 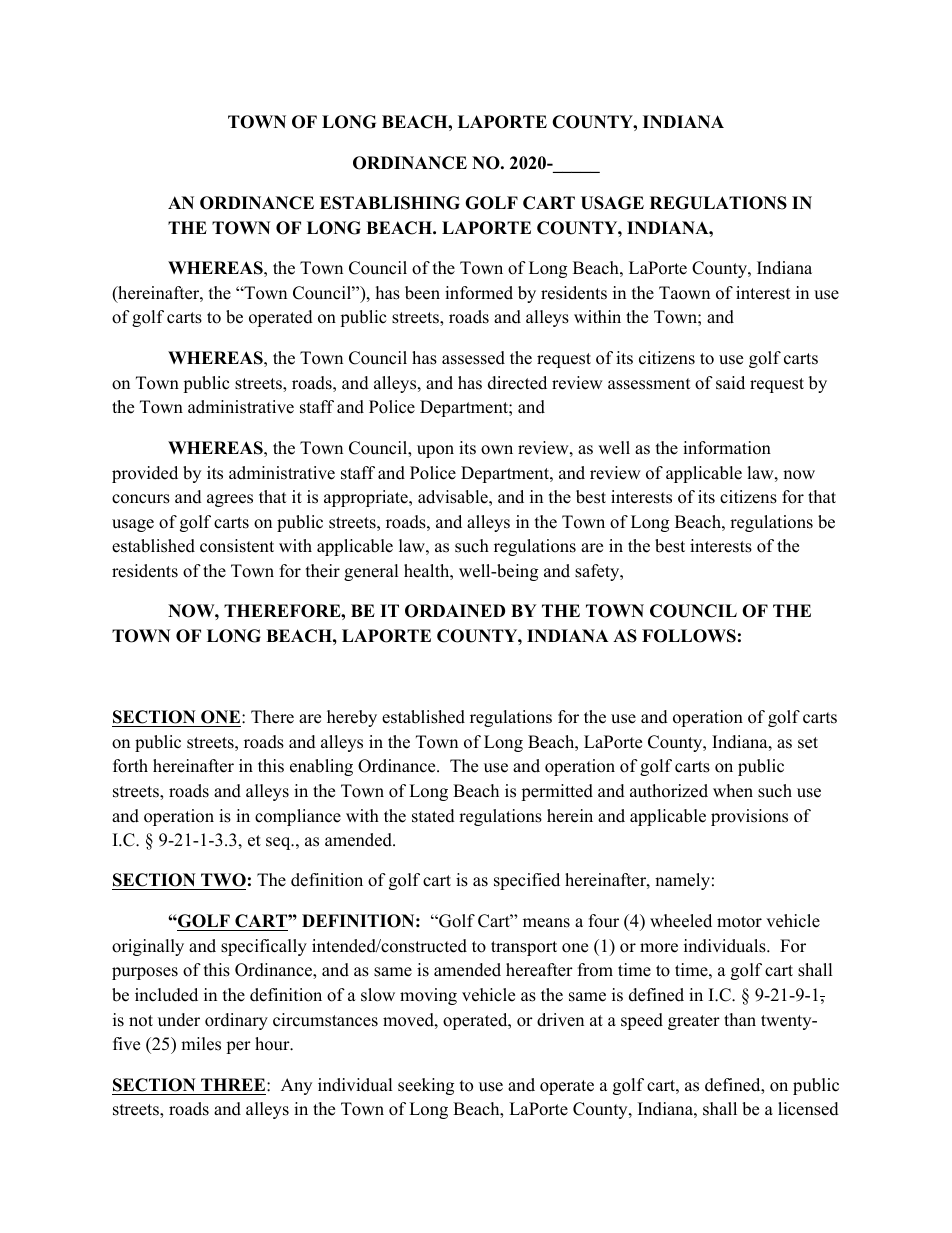 I want to click on consistent, so click(x=237, y=546).
